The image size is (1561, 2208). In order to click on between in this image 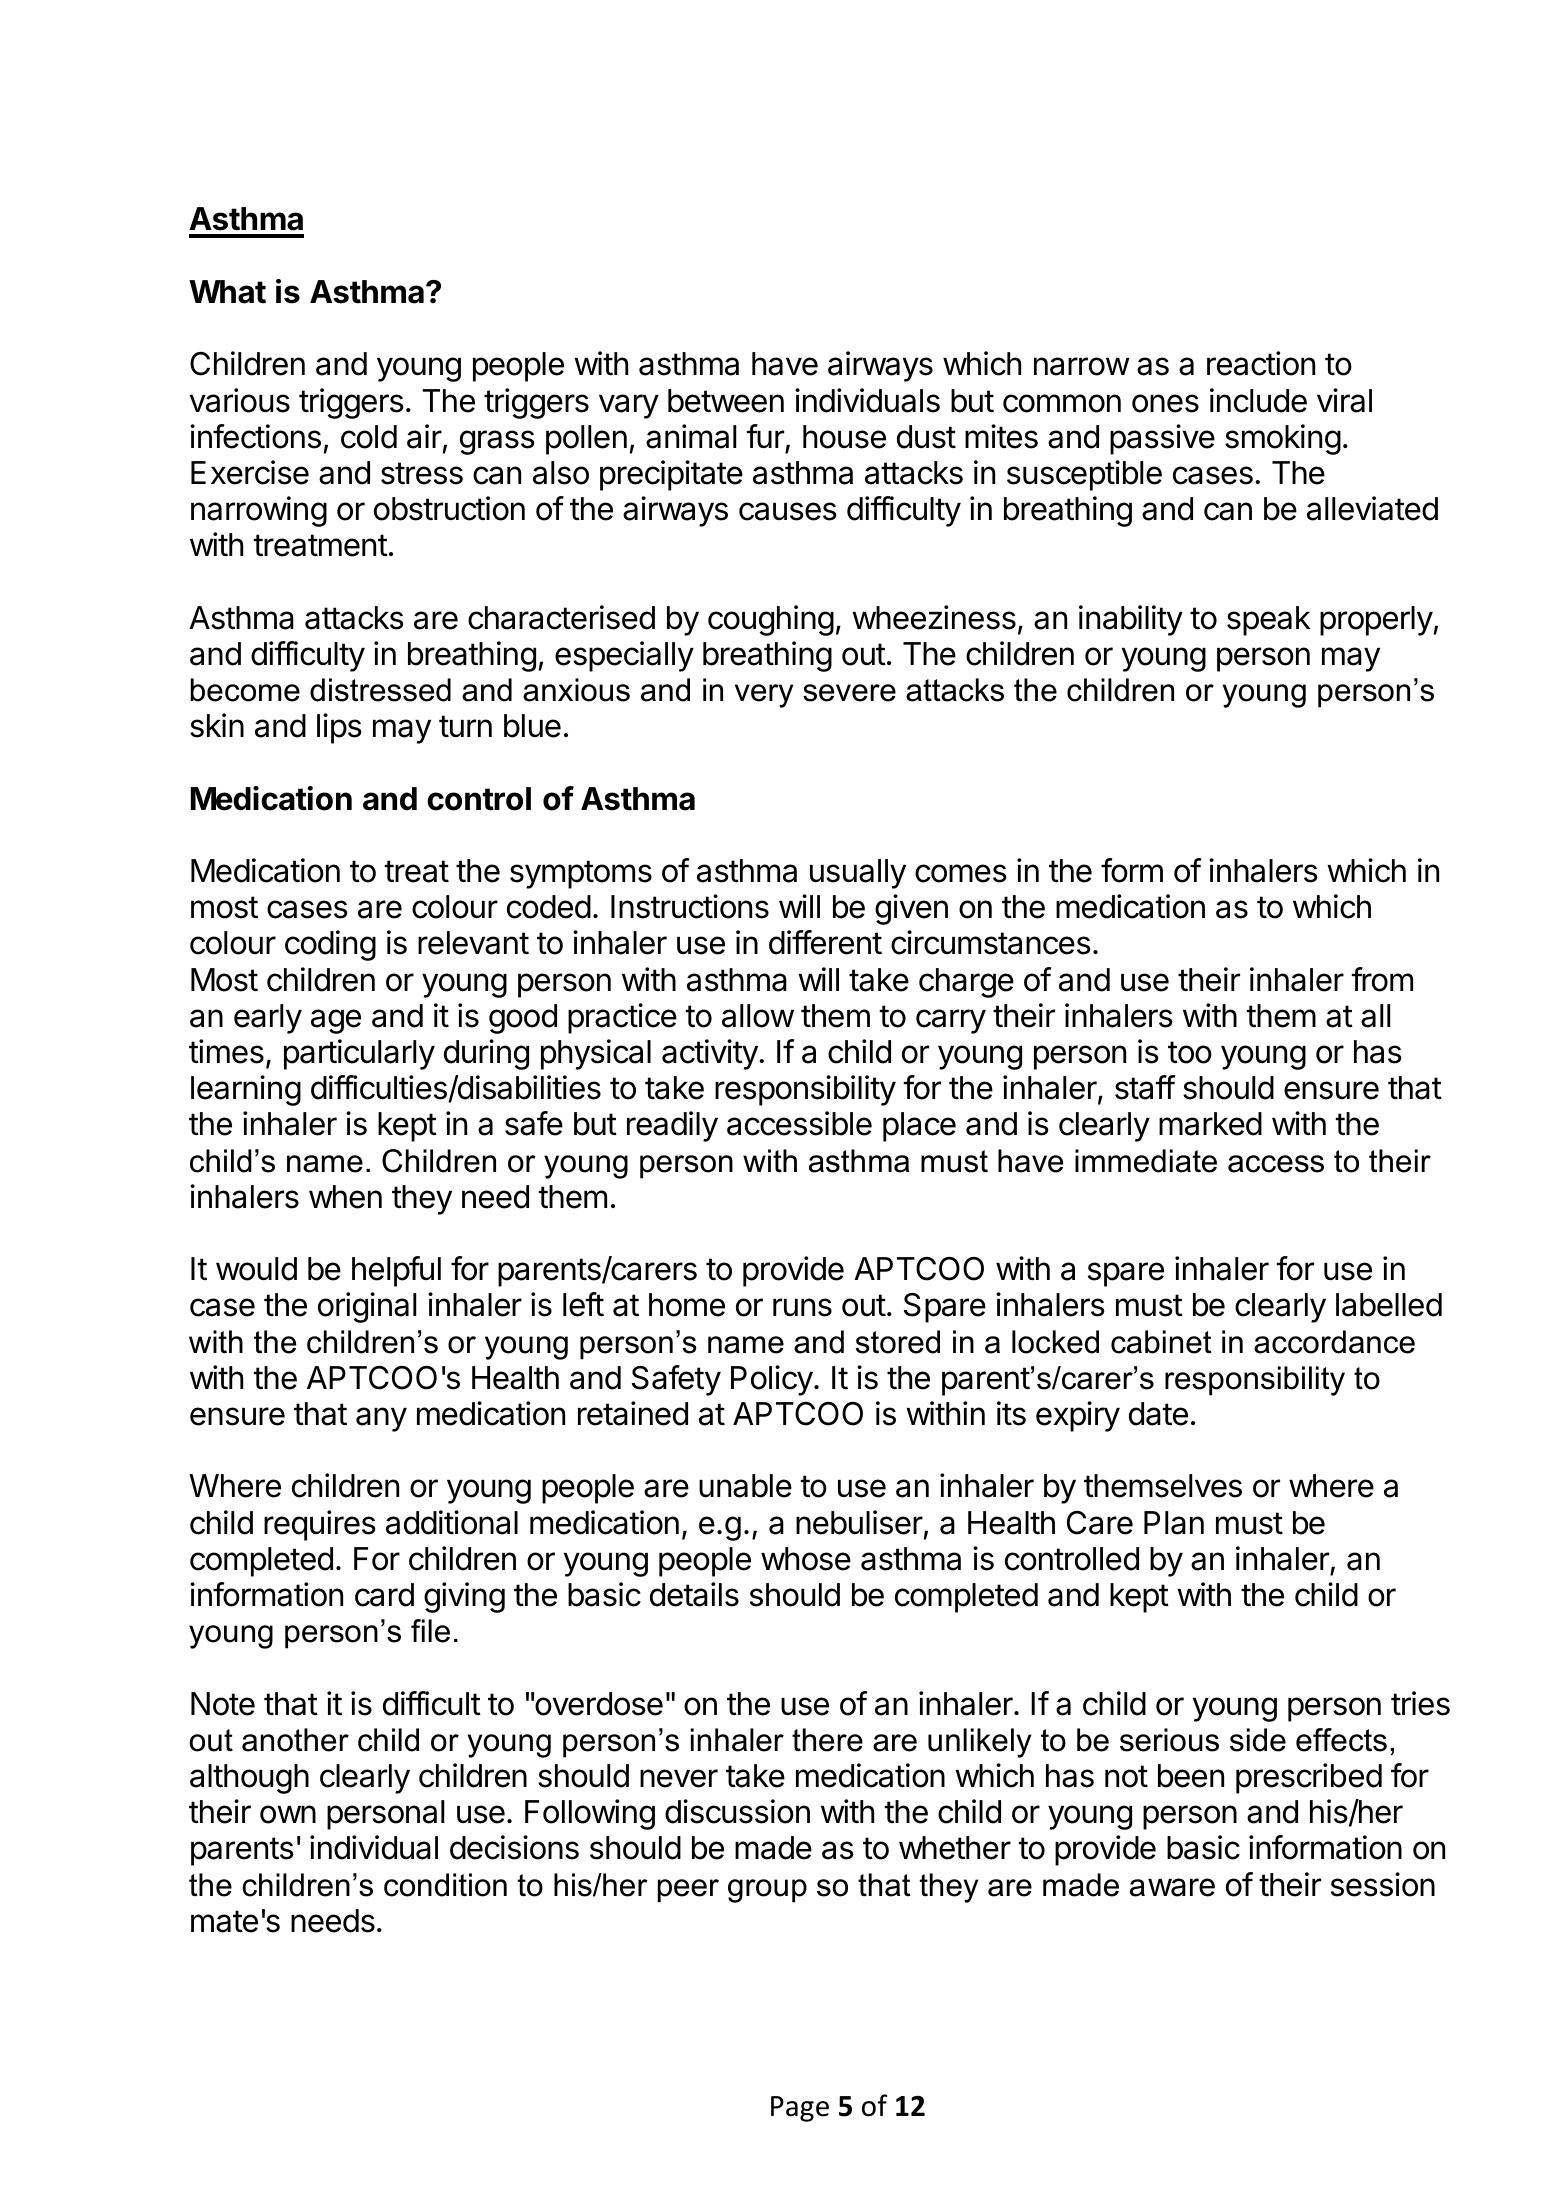, I will do `click(726, 401)`.
